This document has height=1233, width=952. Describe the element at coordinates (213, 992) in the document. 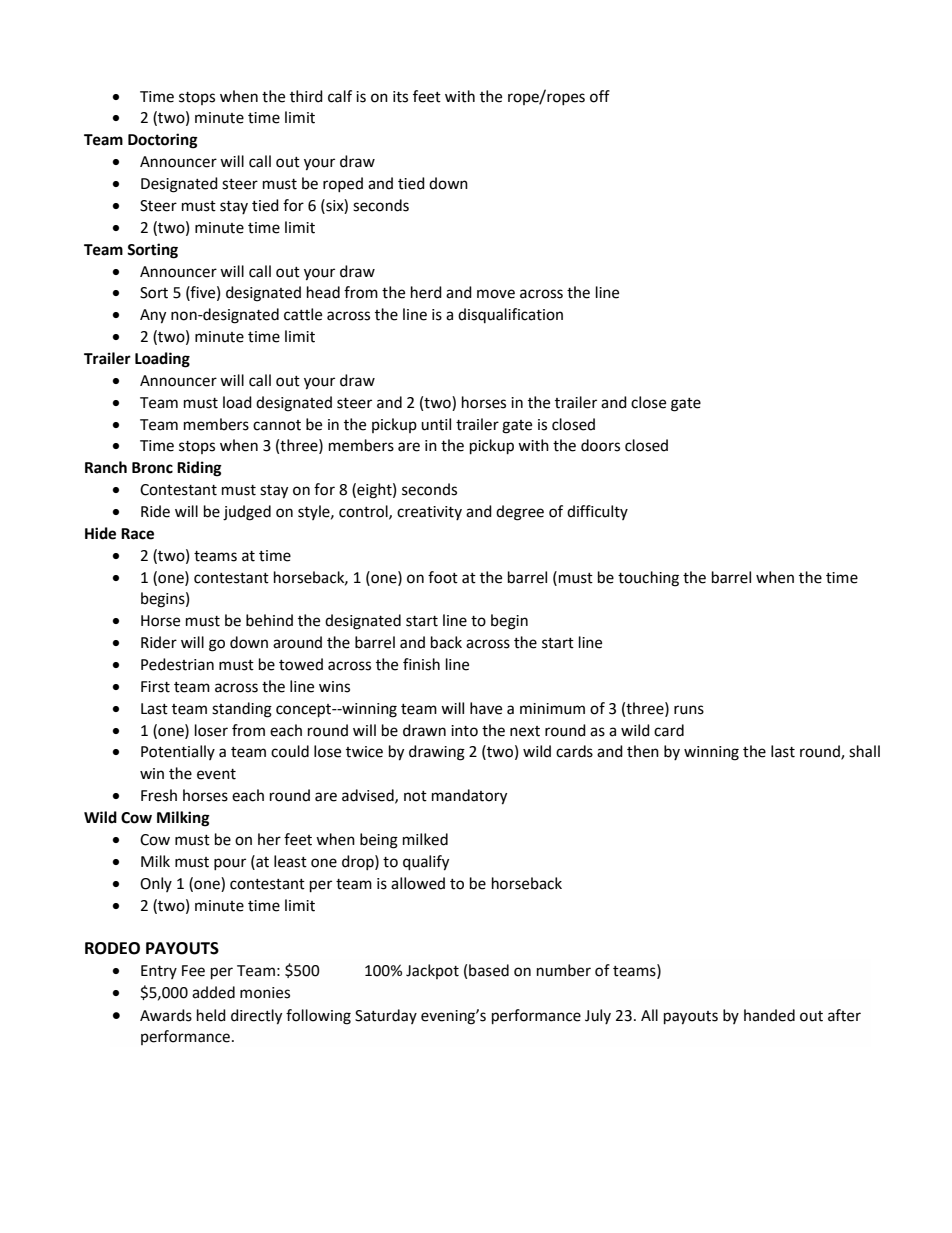

I see `added` at that location.
